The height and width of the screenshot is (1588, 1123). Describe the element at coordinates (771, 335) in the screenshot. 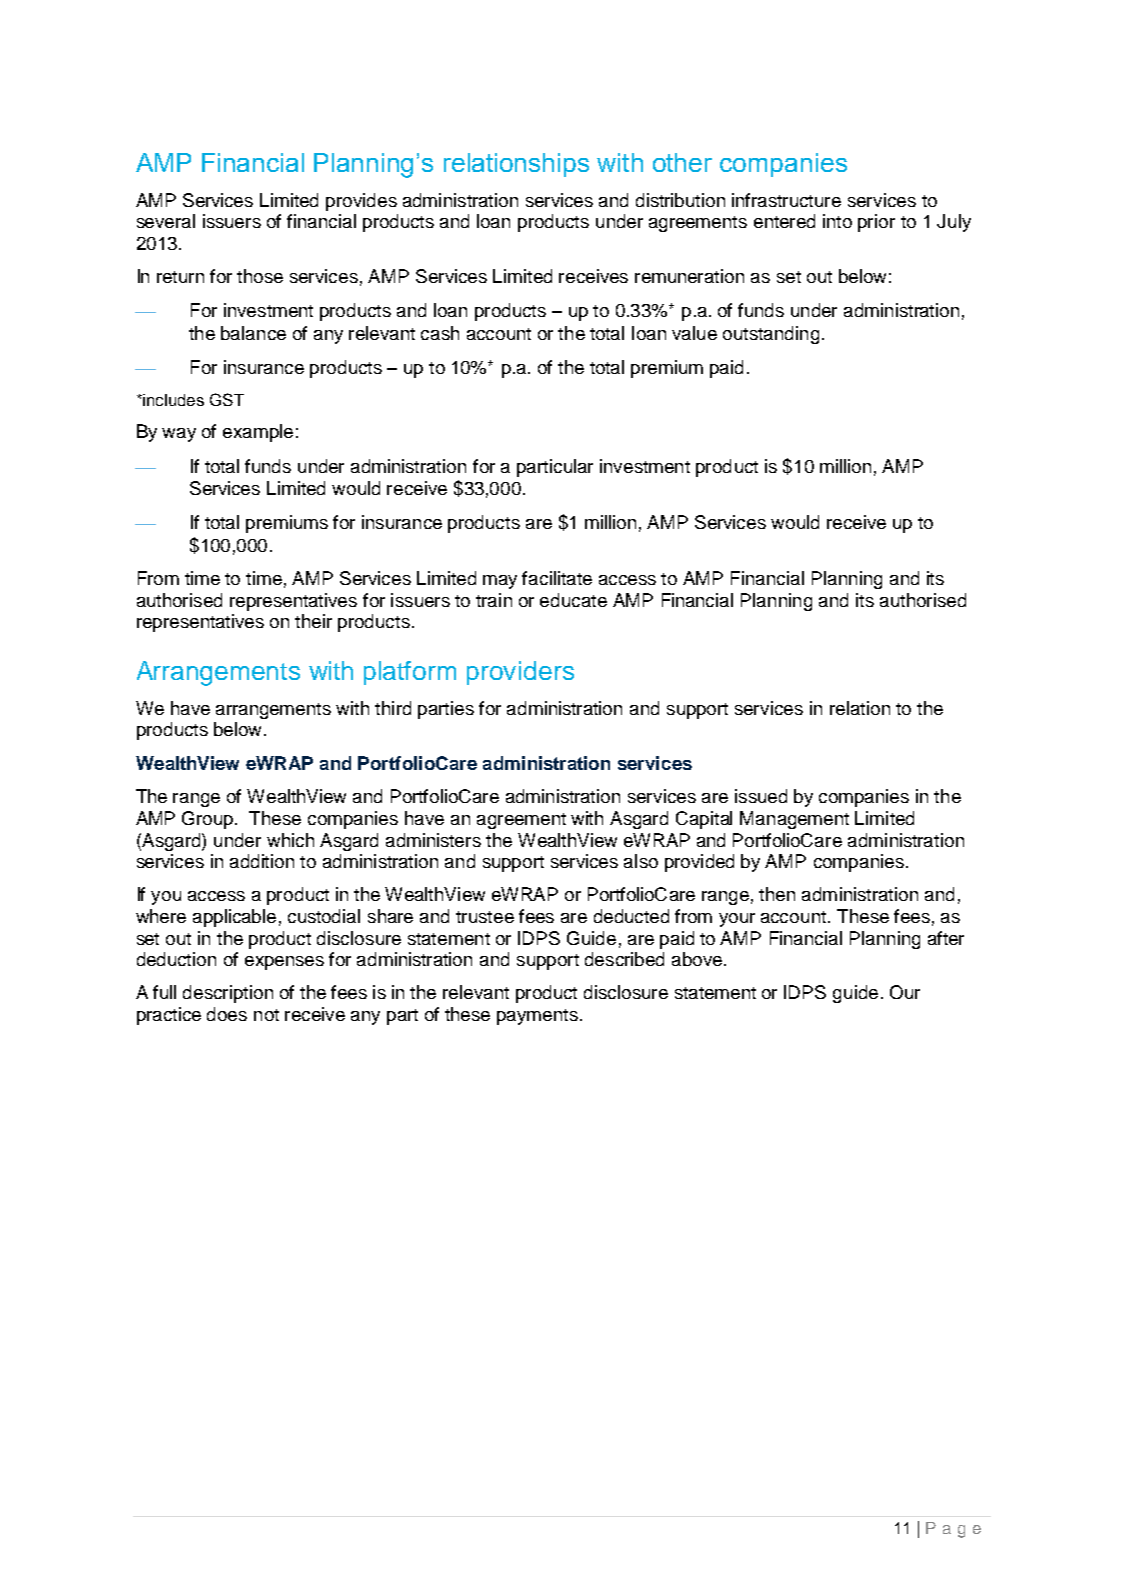

I see `outstanding` at that location.
